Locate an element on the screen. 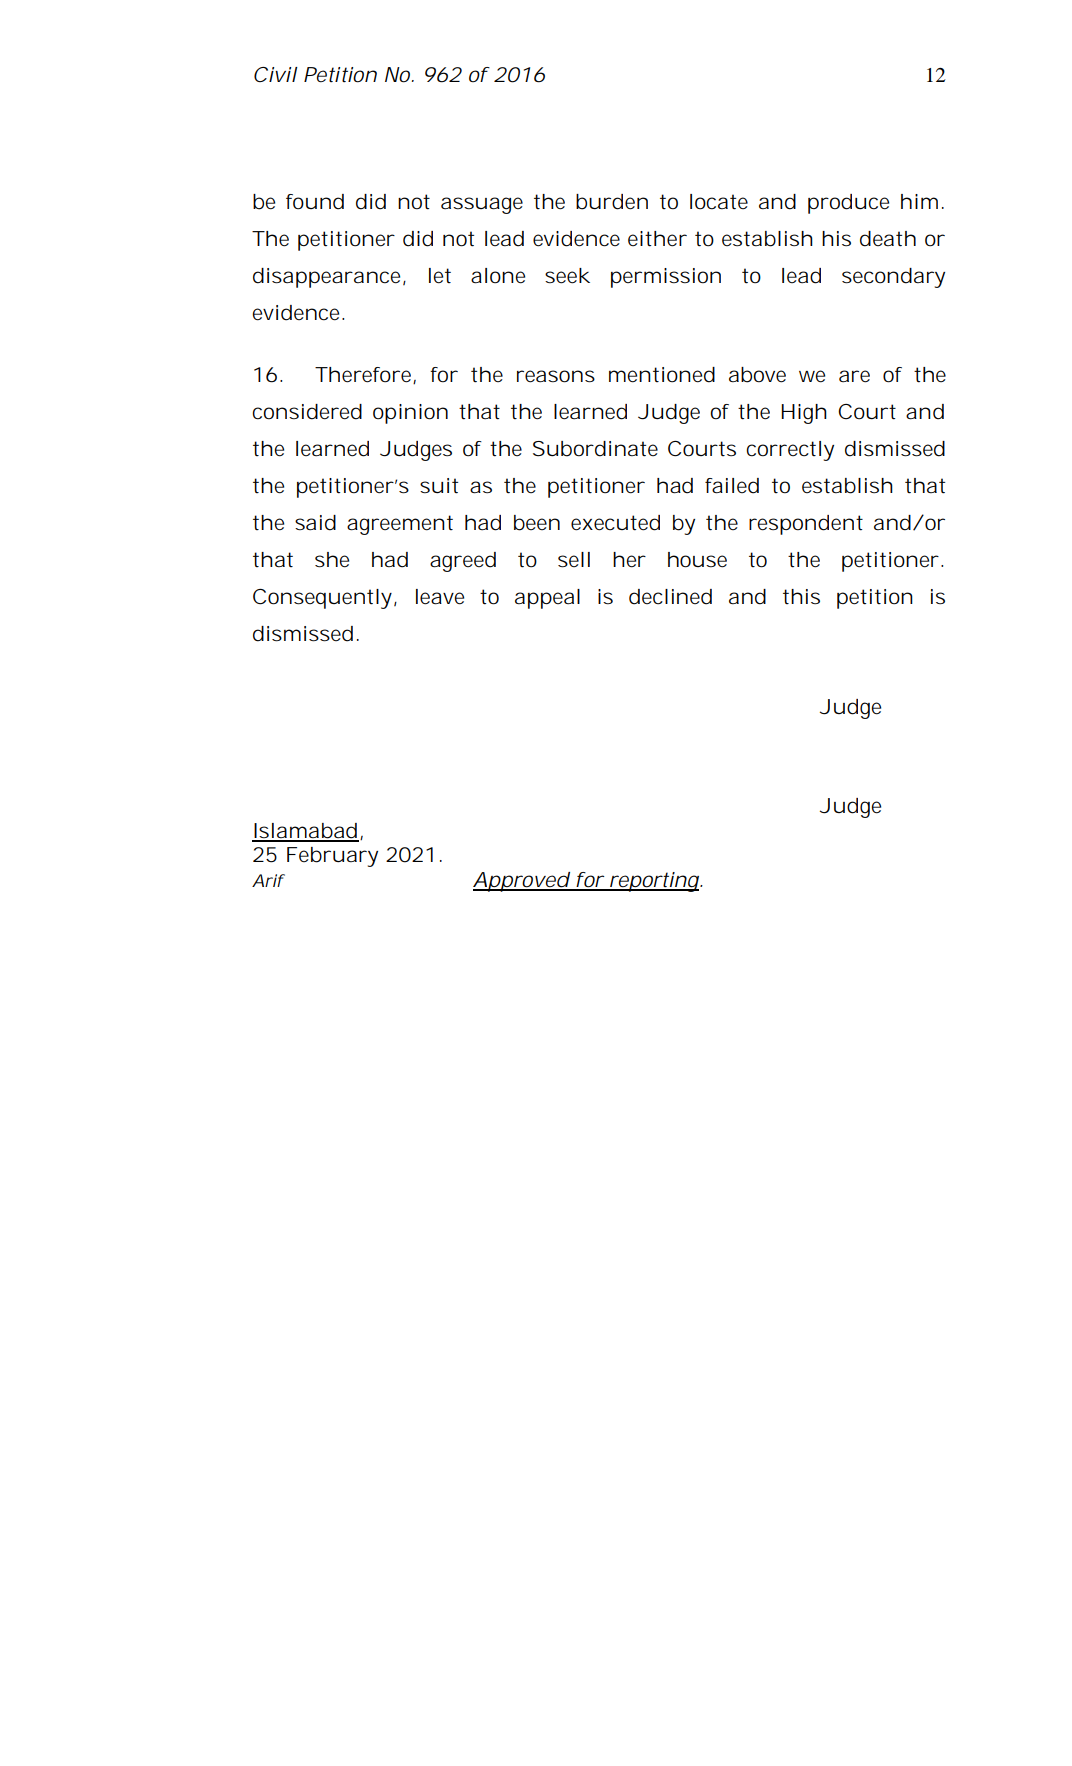 The image size is (1072, 1766). February is located at coordinates (332, 857).
